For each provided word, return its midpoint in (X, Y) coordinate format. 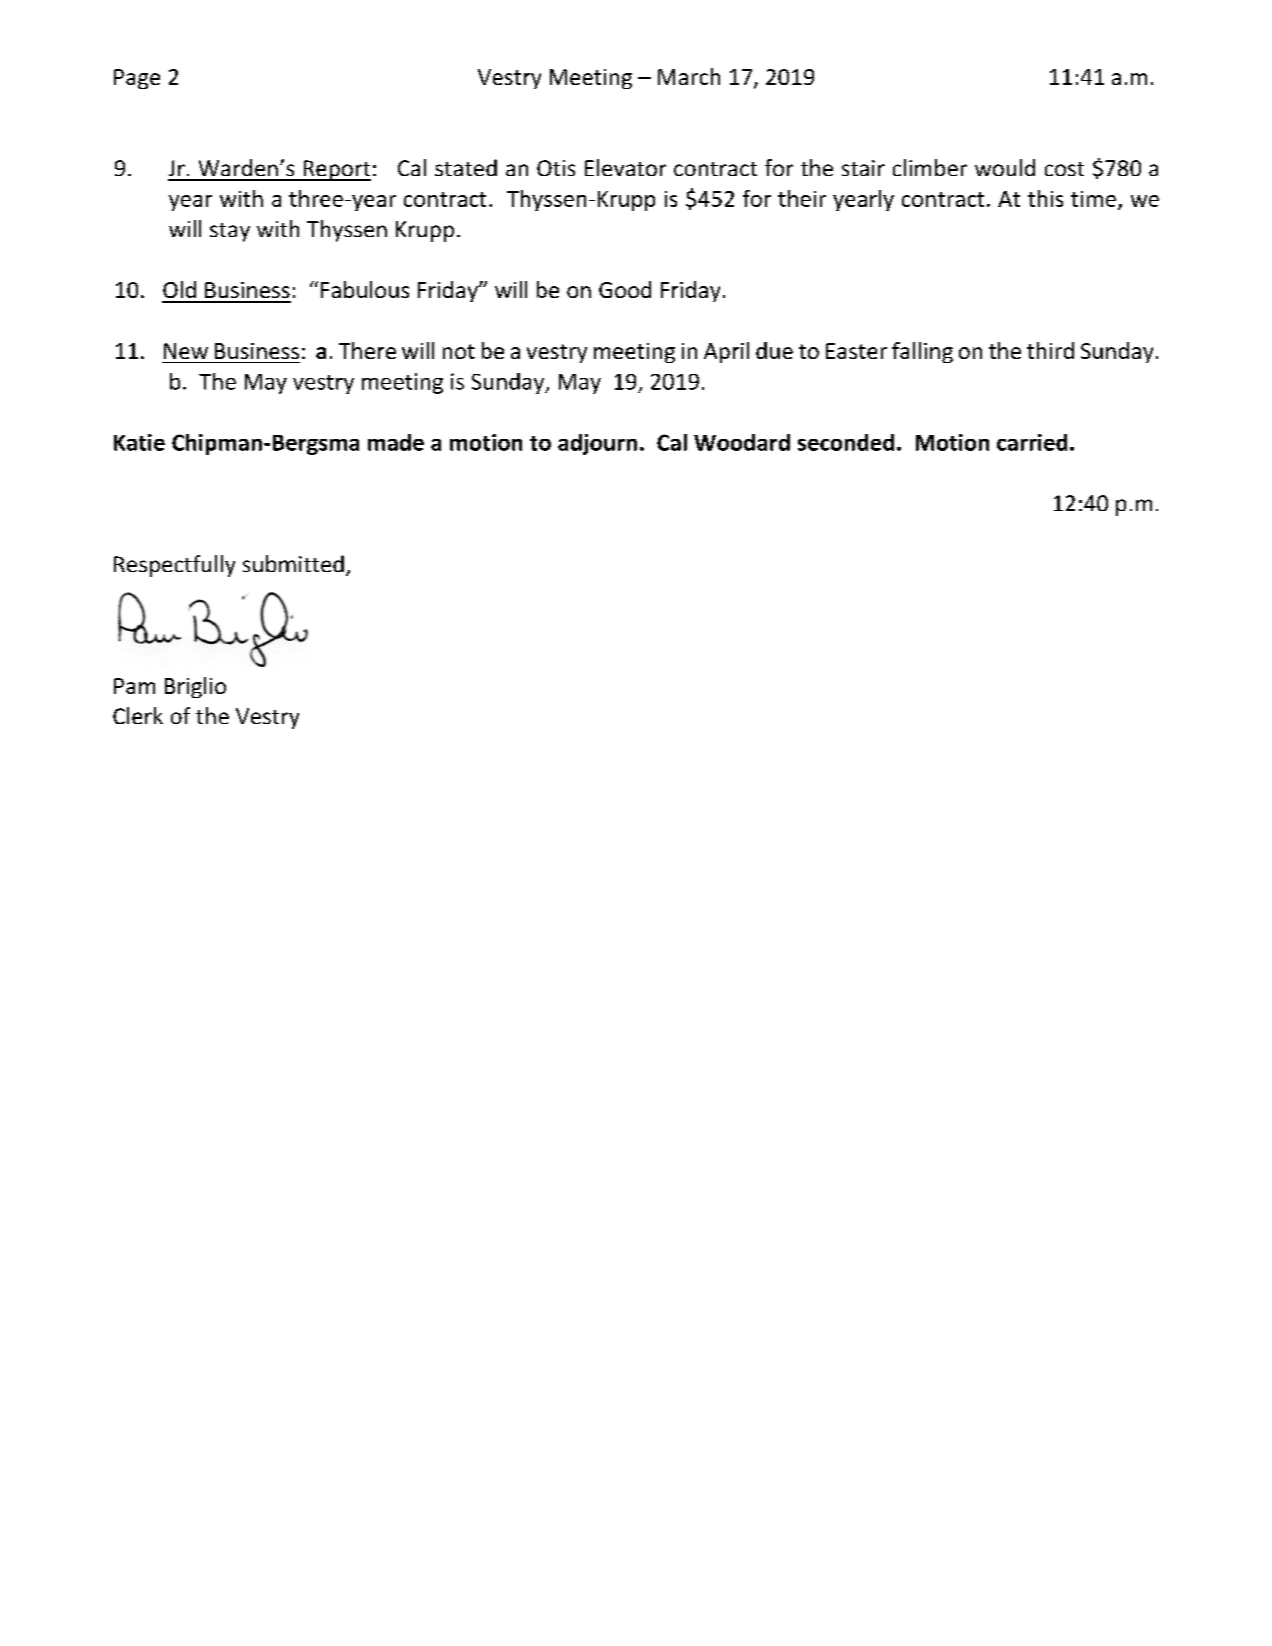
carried (1032, 442)
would (1005, 167)
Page (137, 79)
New (186, 351)
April (726, 352)
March (689, 76)
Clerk (138, 715)
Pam (134, 686)
